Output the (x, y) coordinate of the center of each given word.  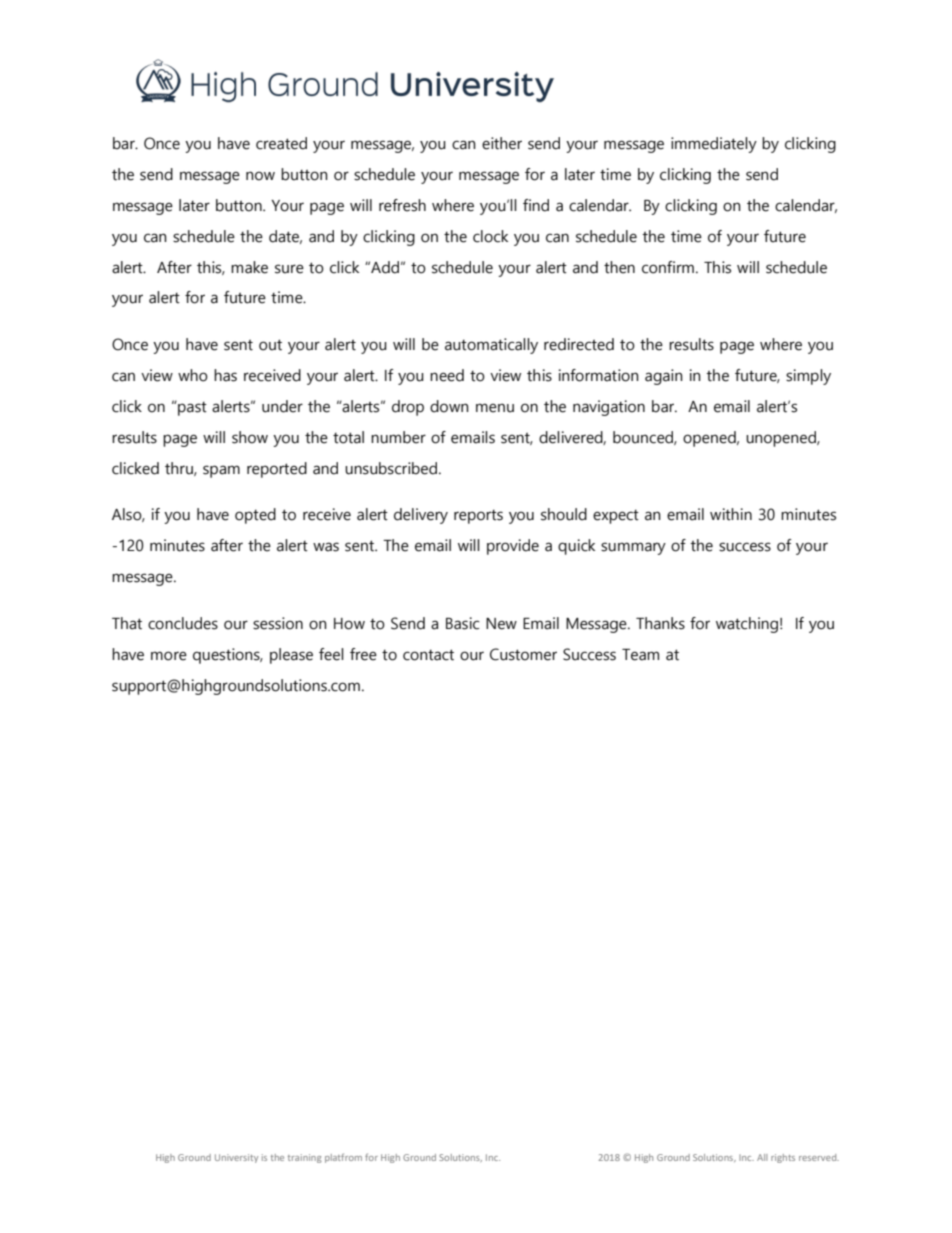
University (236, 1158)
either (502, 143)
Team (640, 655)
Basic (463, 623)
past (191, 408)
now (260, 176)
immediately (714, 145)
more (169, 656)
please (291, 656)
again (664, 377)
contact (428, 655)
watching (747, 625)
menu (495, 408)
